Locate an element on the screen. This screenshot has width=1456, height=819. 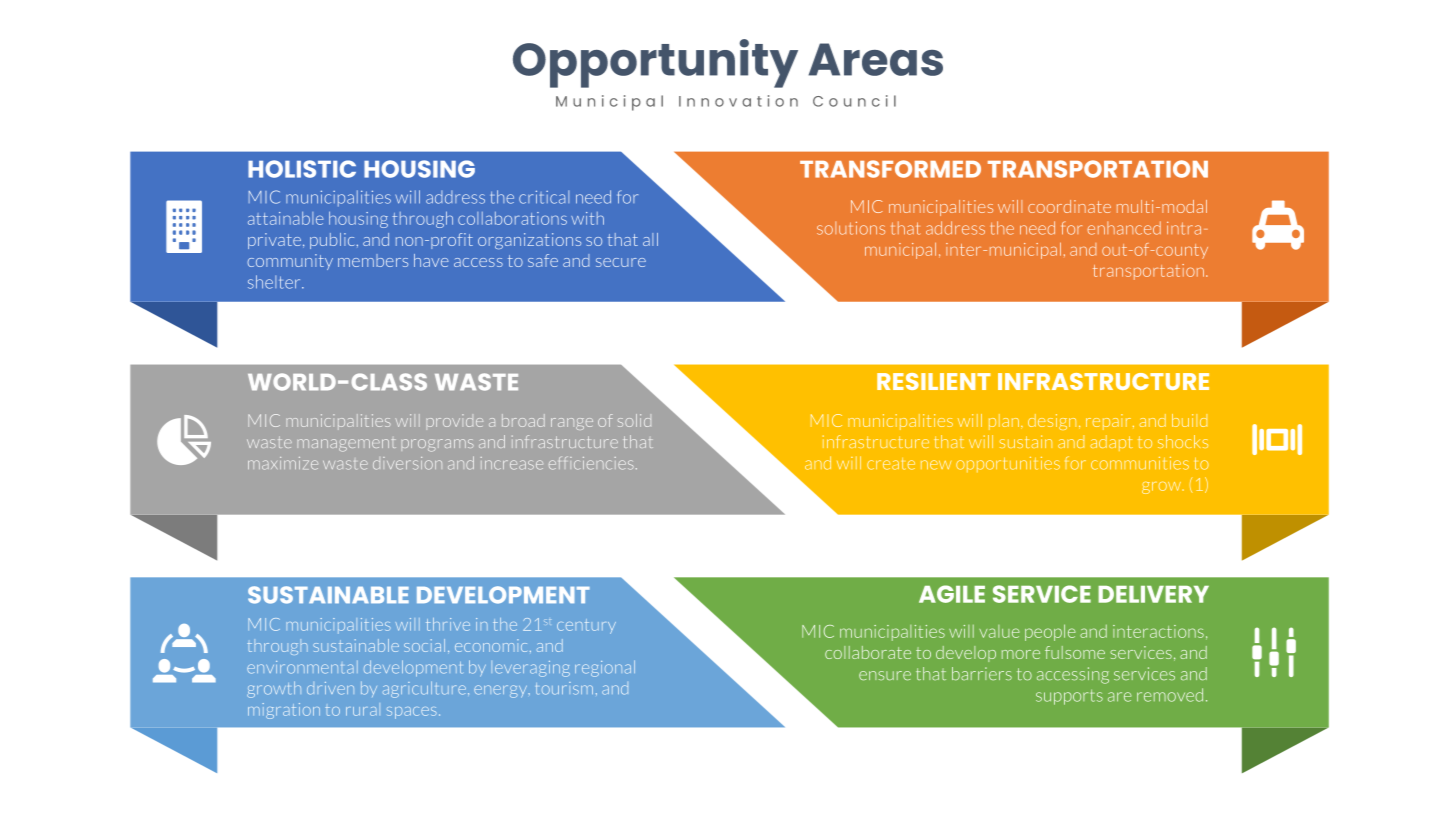
regional is located at coordinates (605, 668).
